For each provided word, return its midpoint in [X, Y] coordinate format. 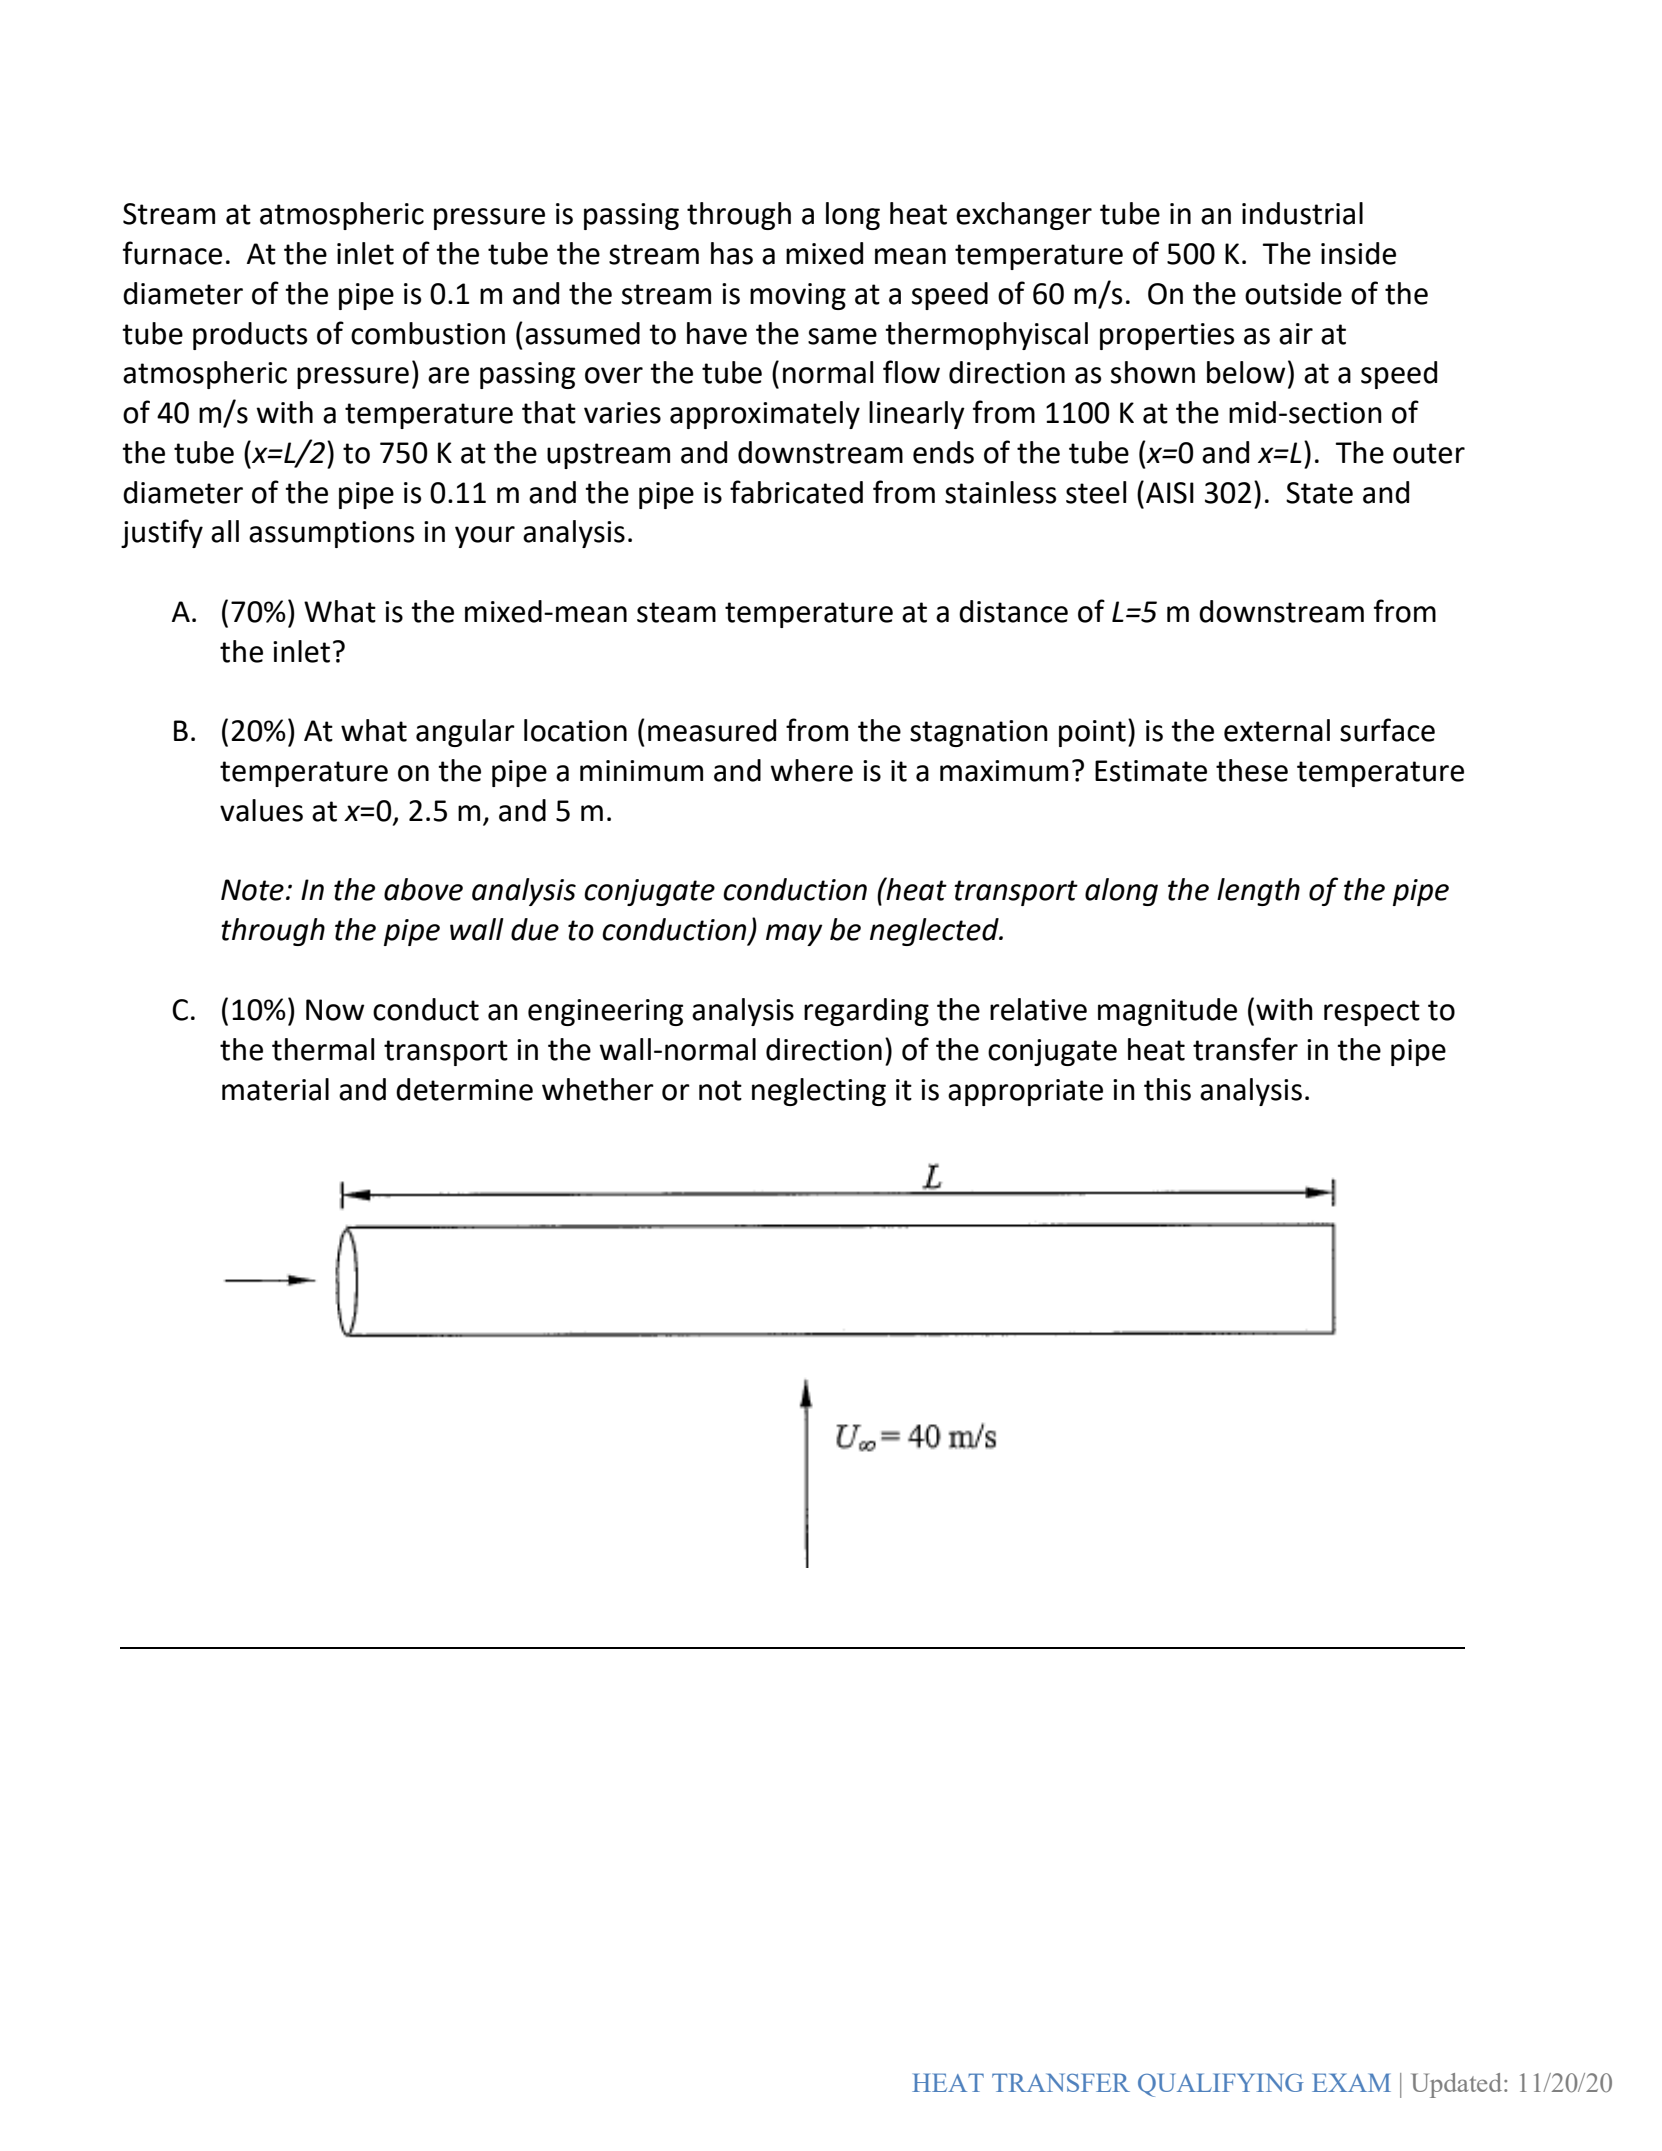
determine [464, 1089]
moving [798, 296]
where [811, 770]
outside [1293, 293]
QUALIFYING [1221, 2085]
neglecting [819, 1092]
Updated [1458, 2085]
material [275, 1089]
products [250, 336]
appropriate [1025, 1092]
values [261, 810]
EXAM [1351, 2082]
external [1277, 730]
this [1167, 1089]
